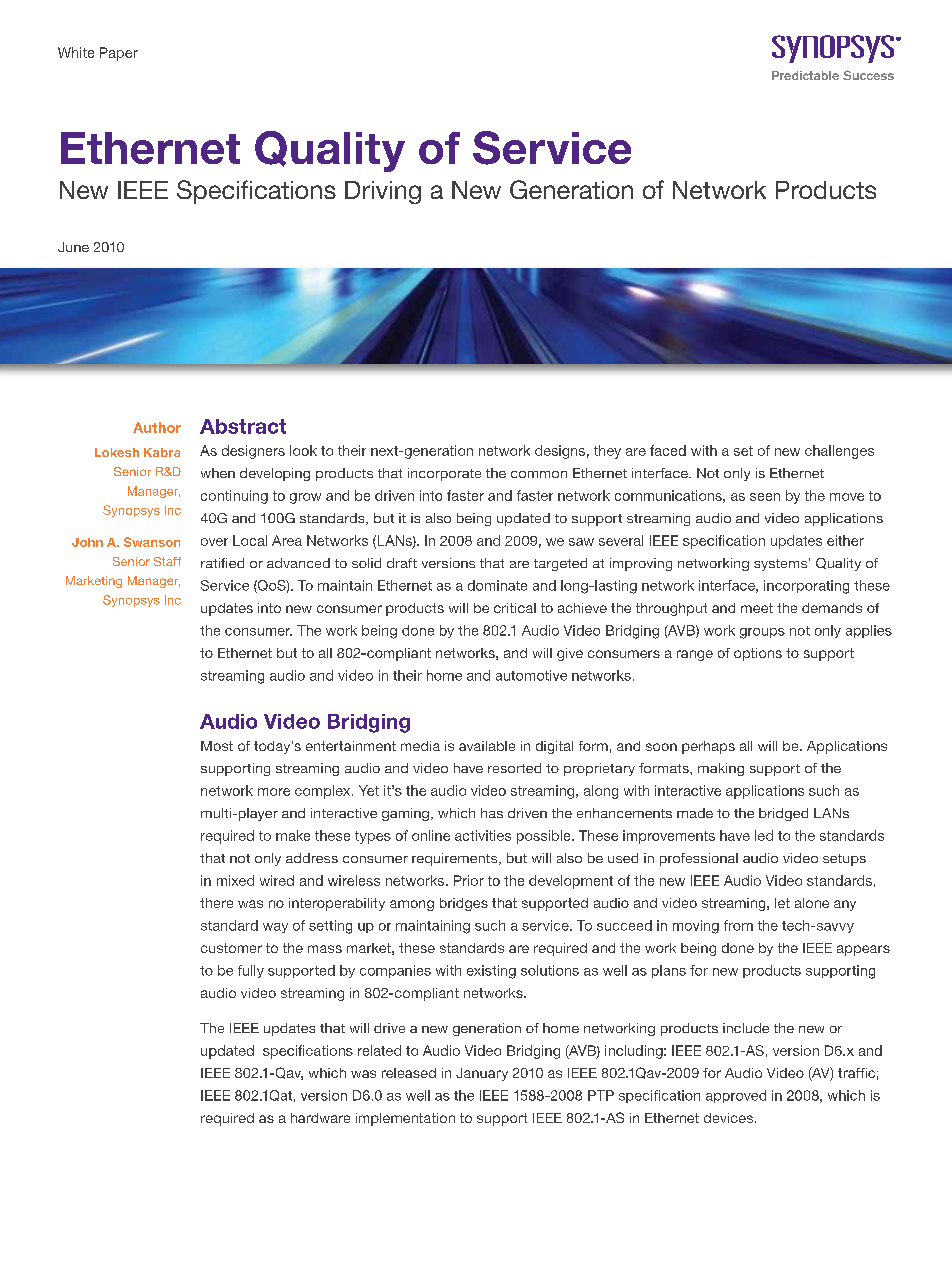 The height and width of the screenshot is (1270, 952). Describe the element at coordinates (482, 1074) in the screenshot. I see `January` at that location.
